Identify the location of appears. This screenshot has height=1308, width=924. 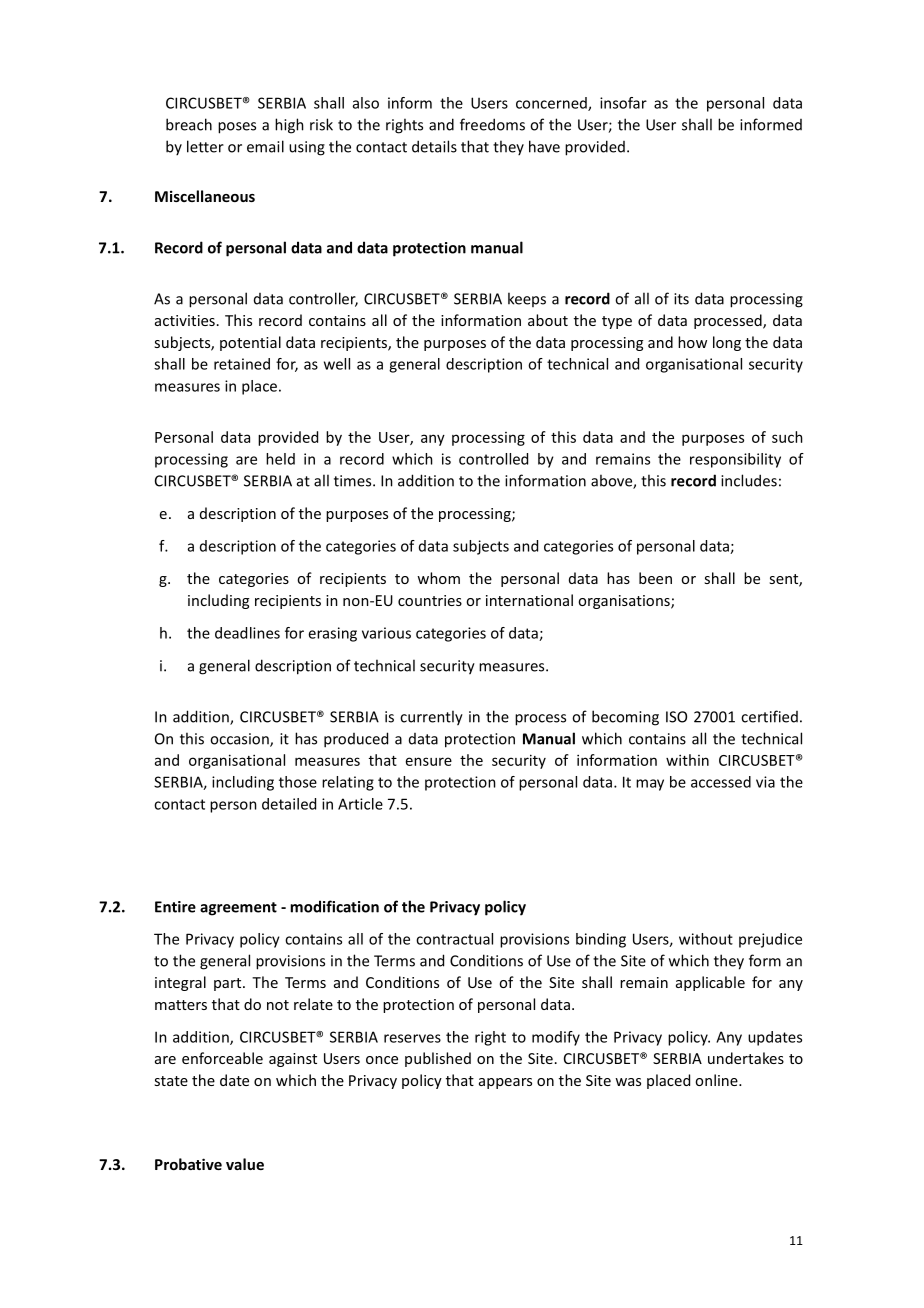
(505, 1083).
